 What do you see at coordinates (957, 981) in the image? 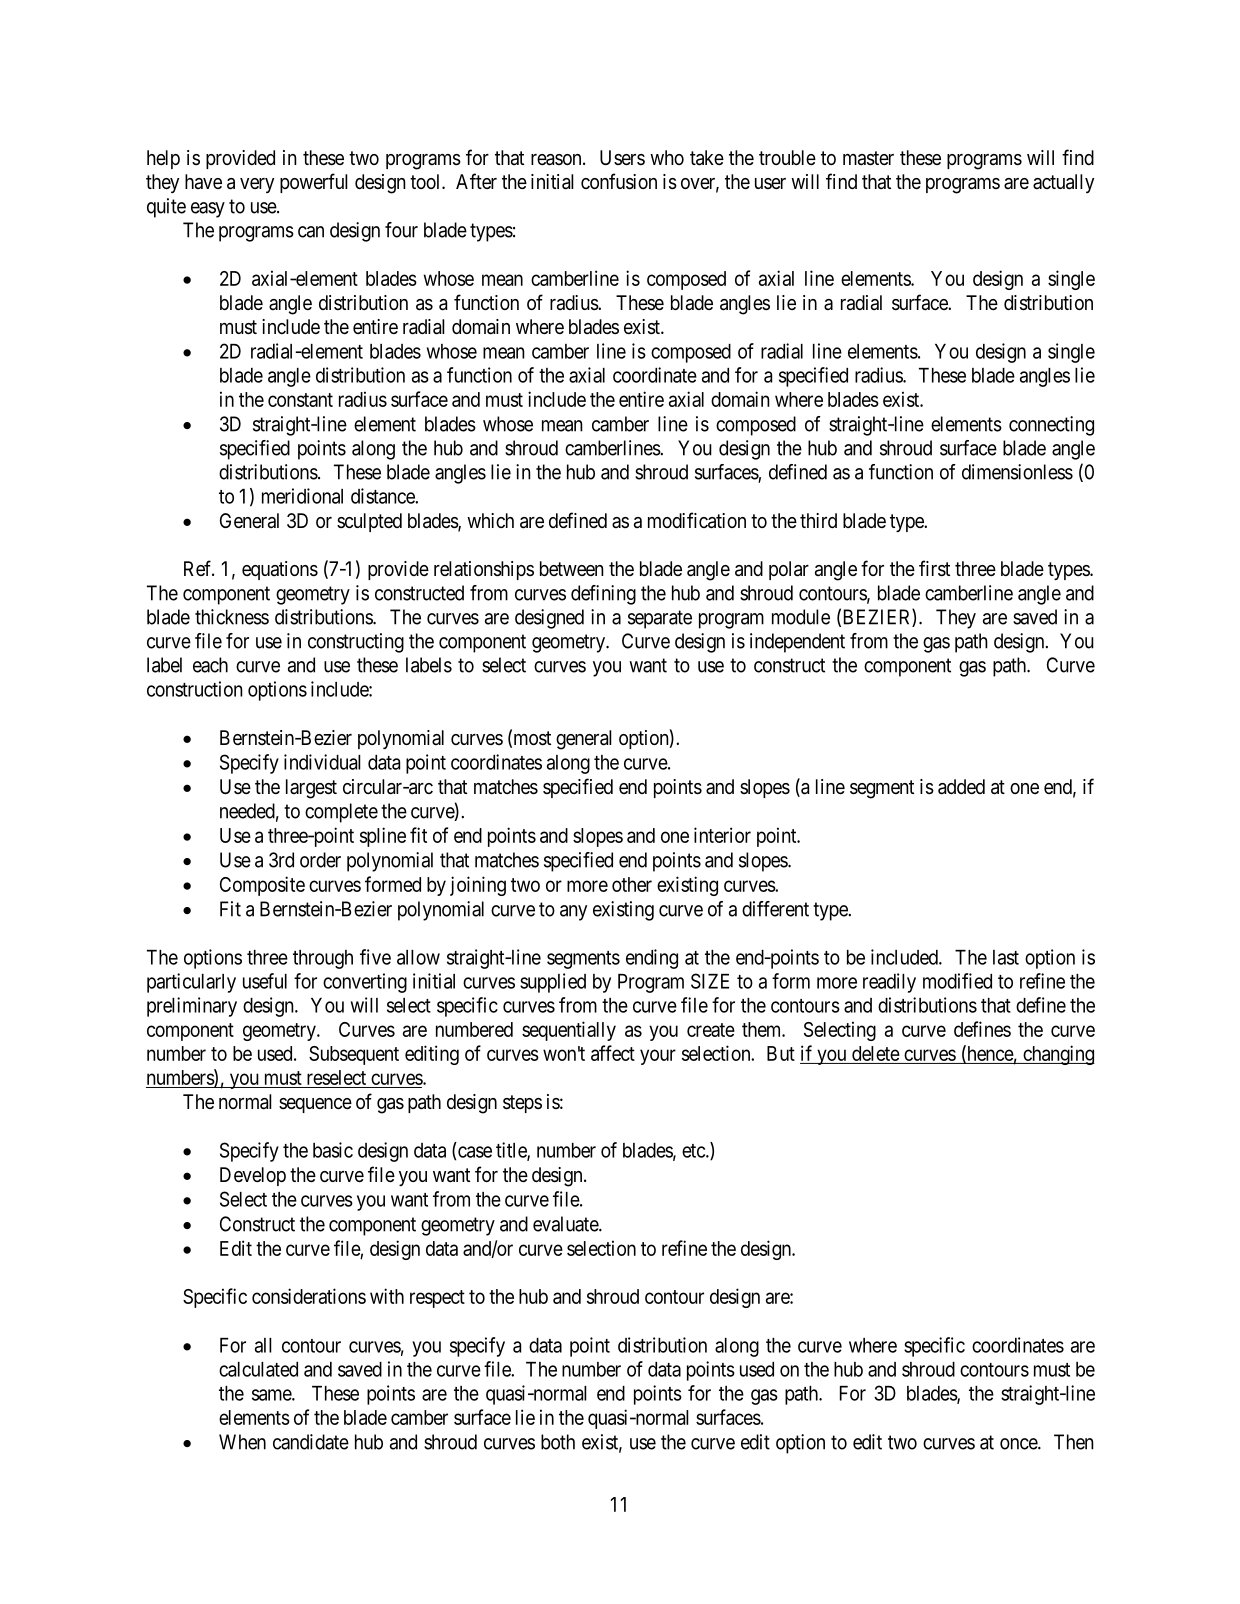
I see `modified` at bounding box center [957, 981].
